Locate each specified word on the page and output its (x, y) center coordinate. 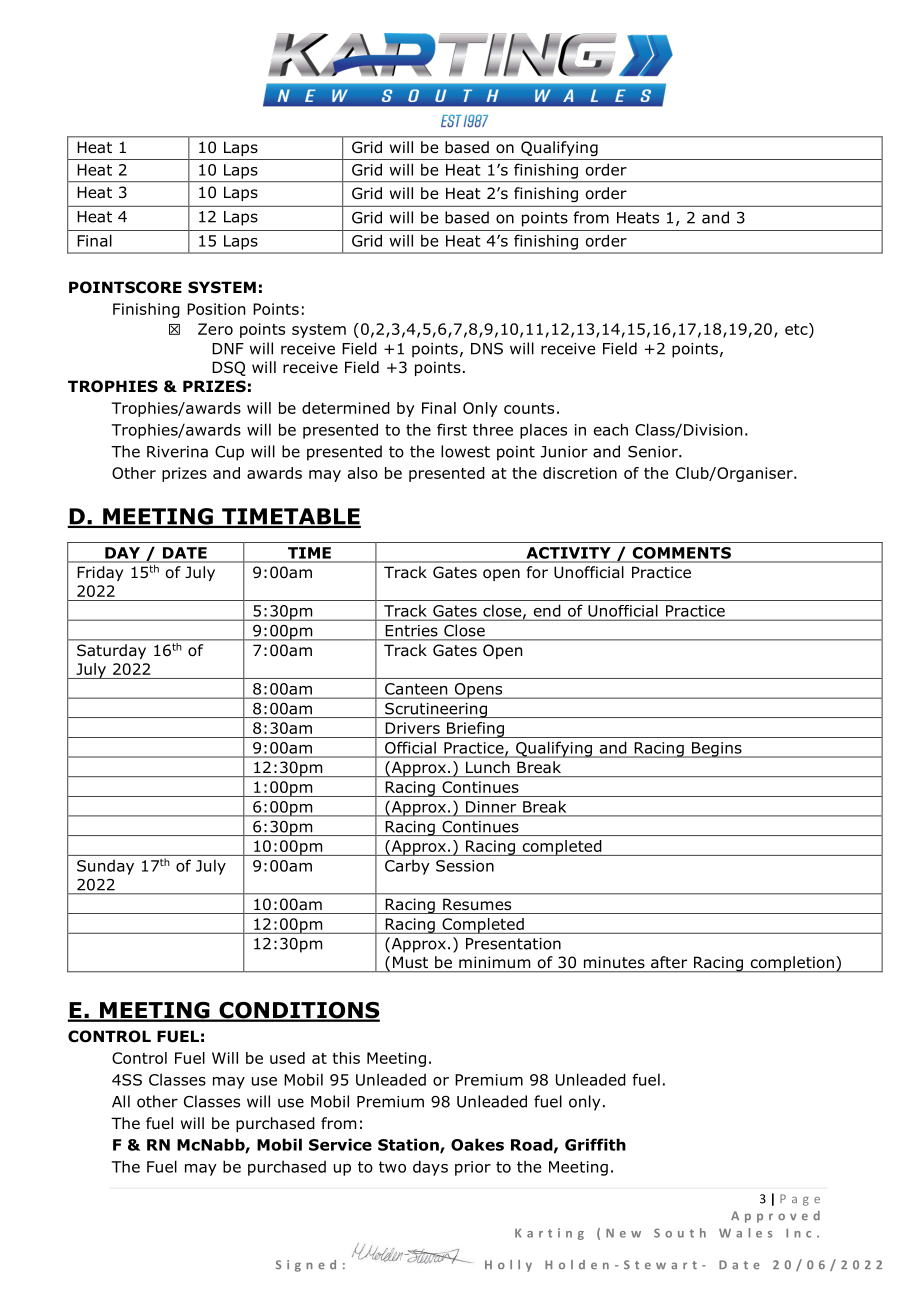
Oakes (477, 1144)
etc (797, 329)
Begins (717, 750)
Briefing (475, 730)
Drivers (412, 728)
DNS (487, 349)
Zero (215, 329)
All (121, 1101)
